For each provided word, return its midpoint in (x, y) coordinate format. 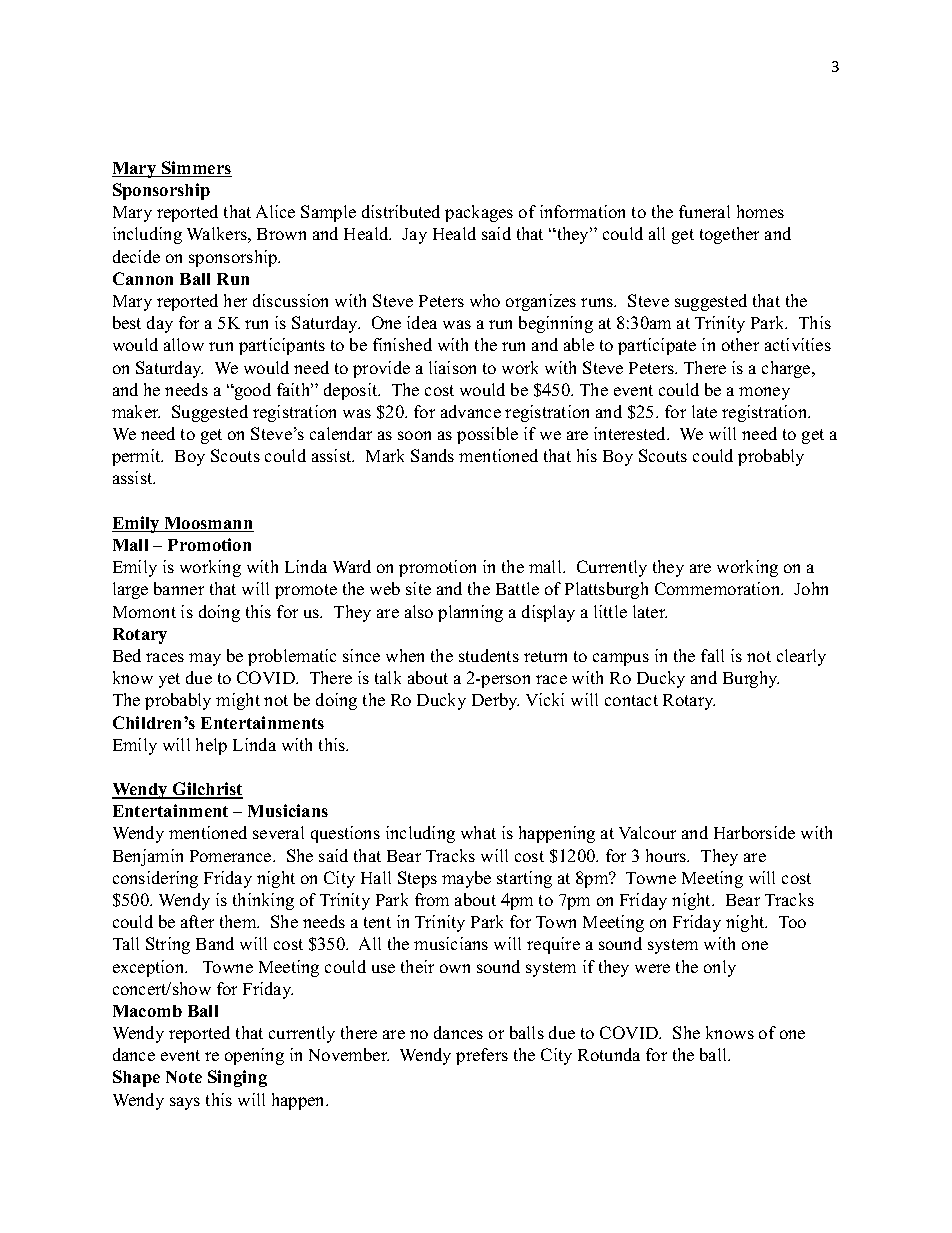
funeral (704, 211)
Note (184, 1077)
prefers (482, 1056)
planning (470, 613)
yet (169, 680)
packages (479, 213)
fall (712, 655)
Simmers (196, 169)
